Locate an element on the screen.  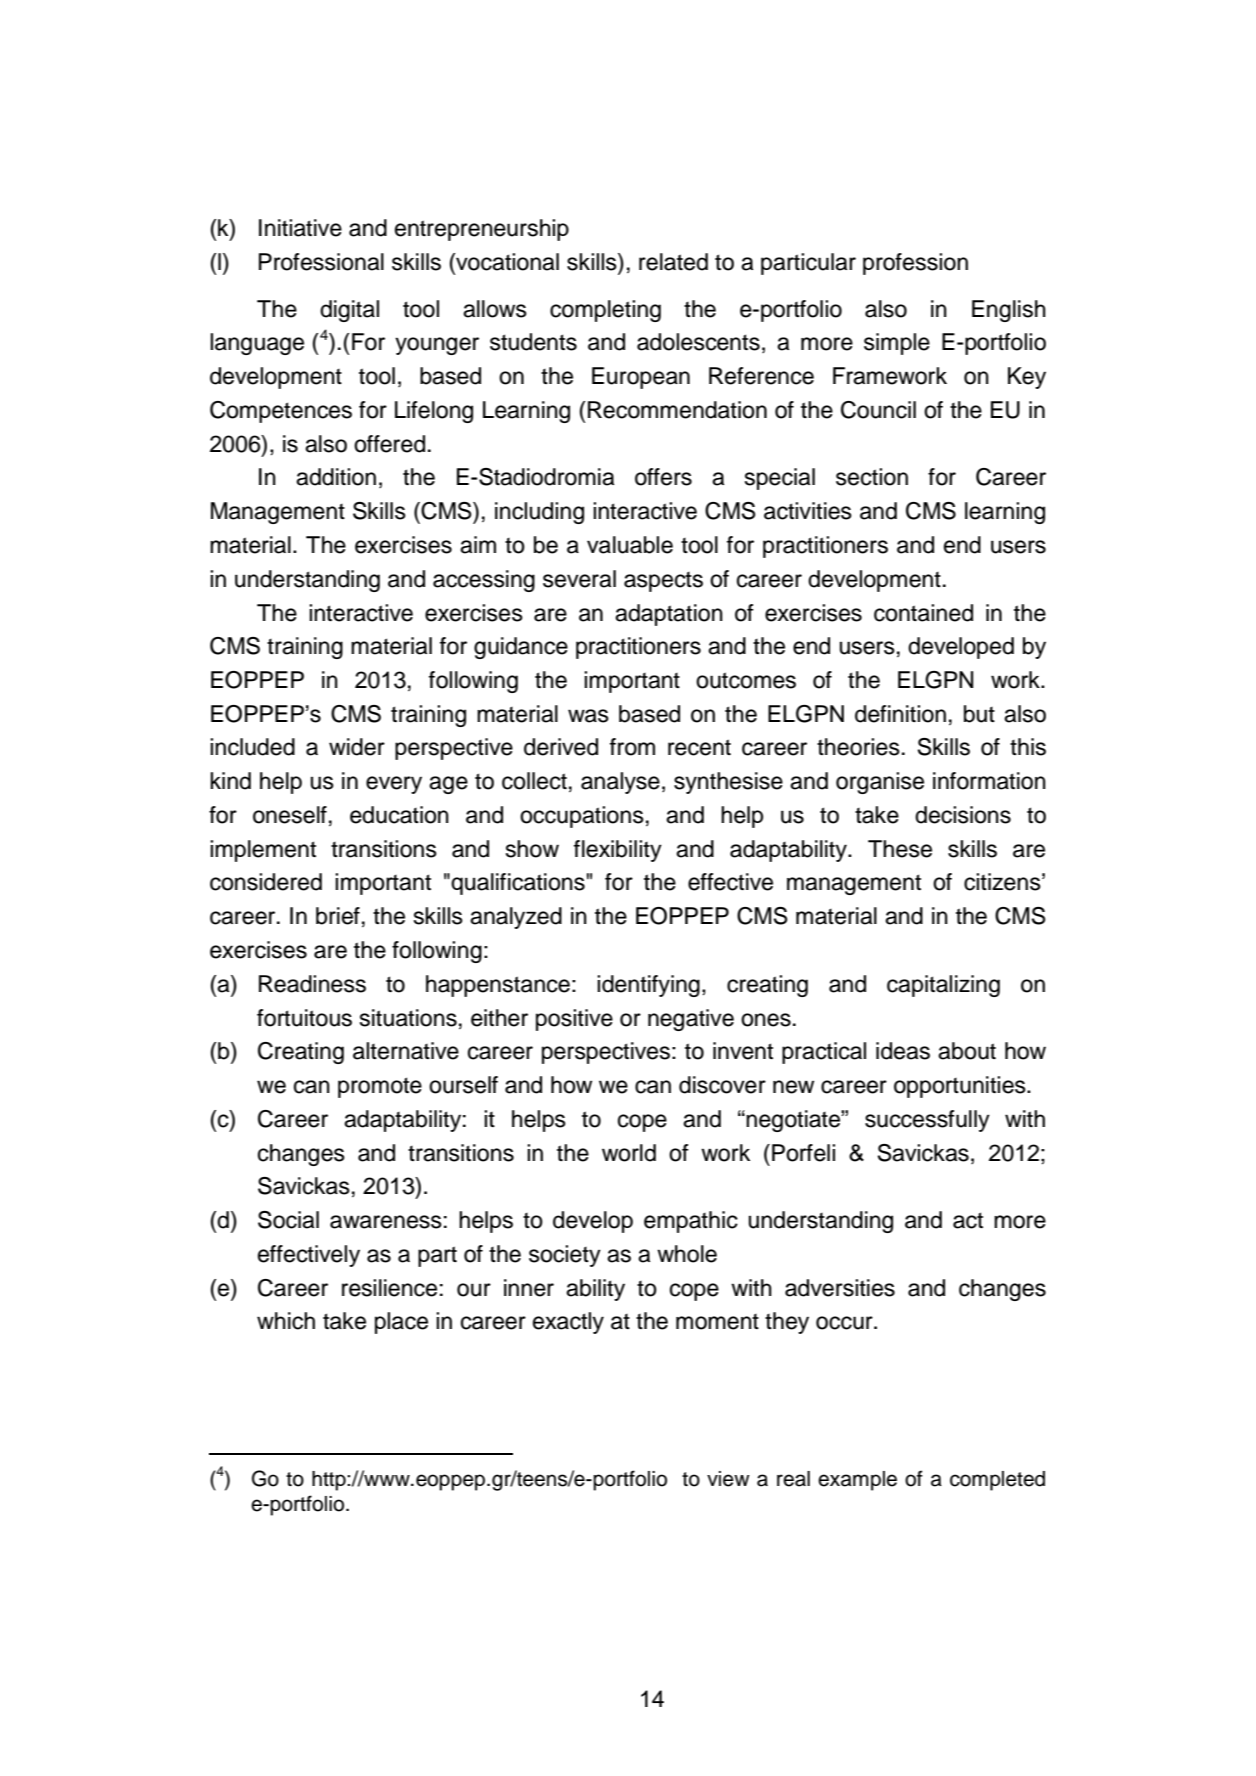
valuable is located at coordinates (630, 545).
